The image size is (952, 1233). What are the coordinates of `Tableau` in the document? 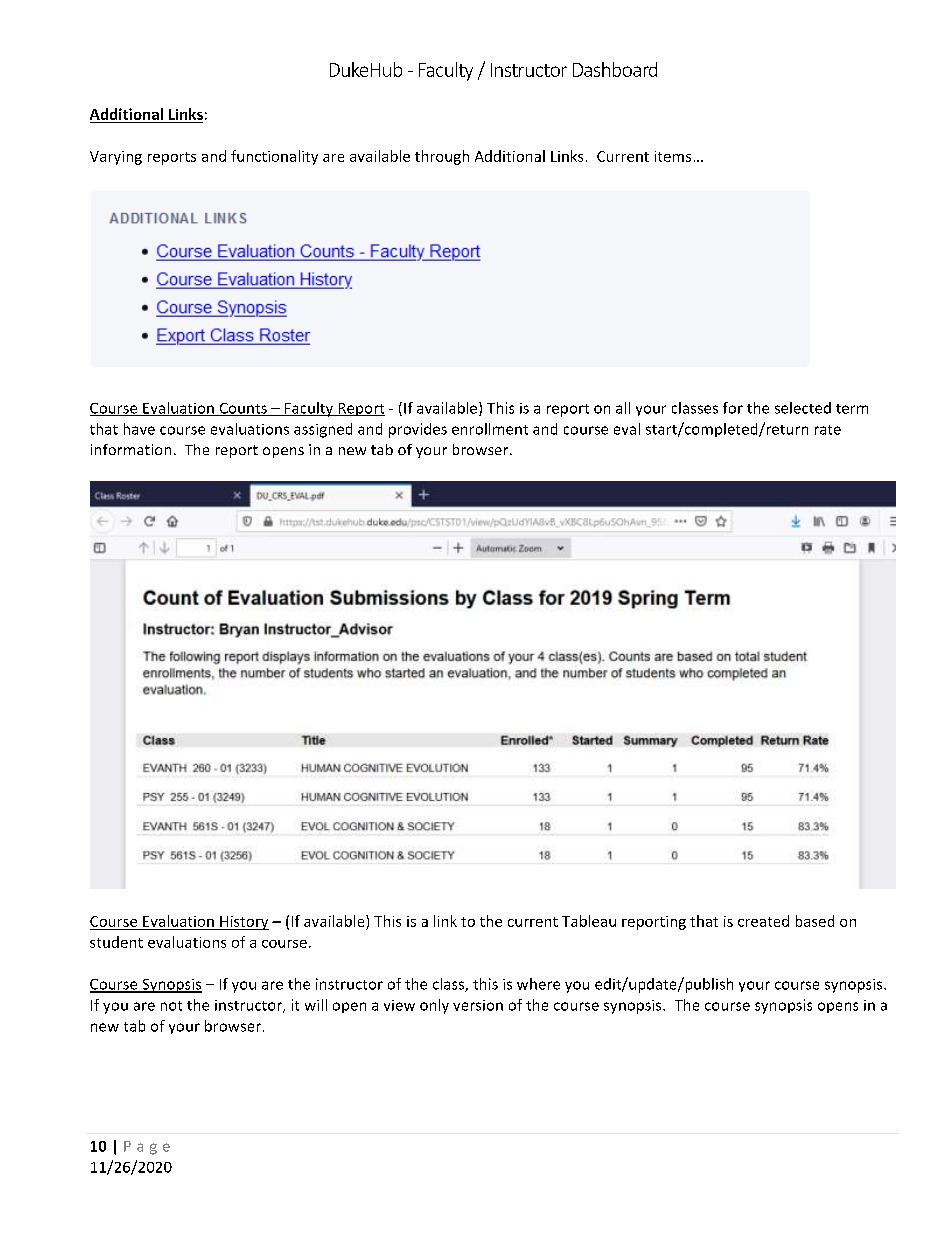 It's located at (589, 921).
